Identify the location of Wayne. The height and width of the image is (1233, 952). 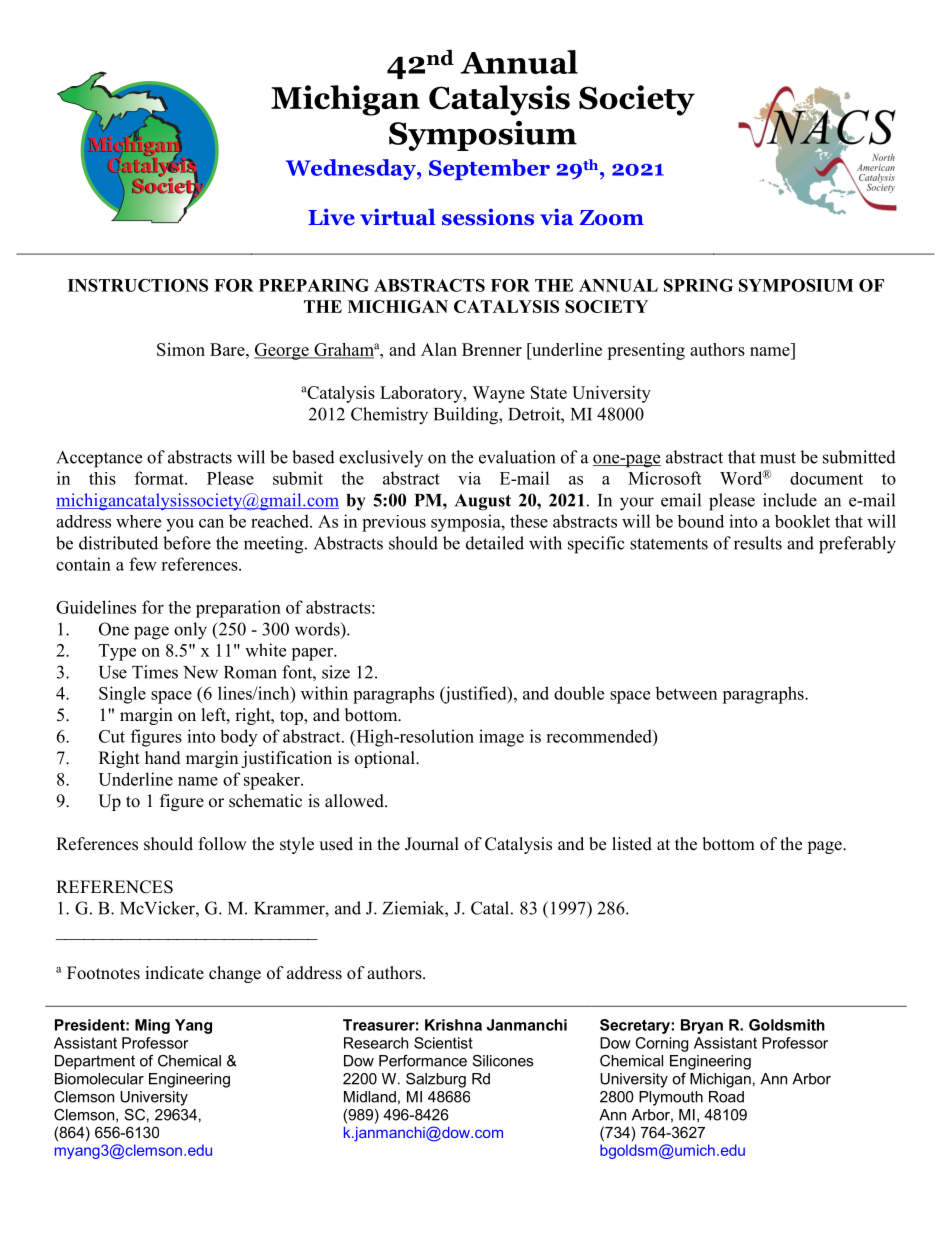
(498, 394).
